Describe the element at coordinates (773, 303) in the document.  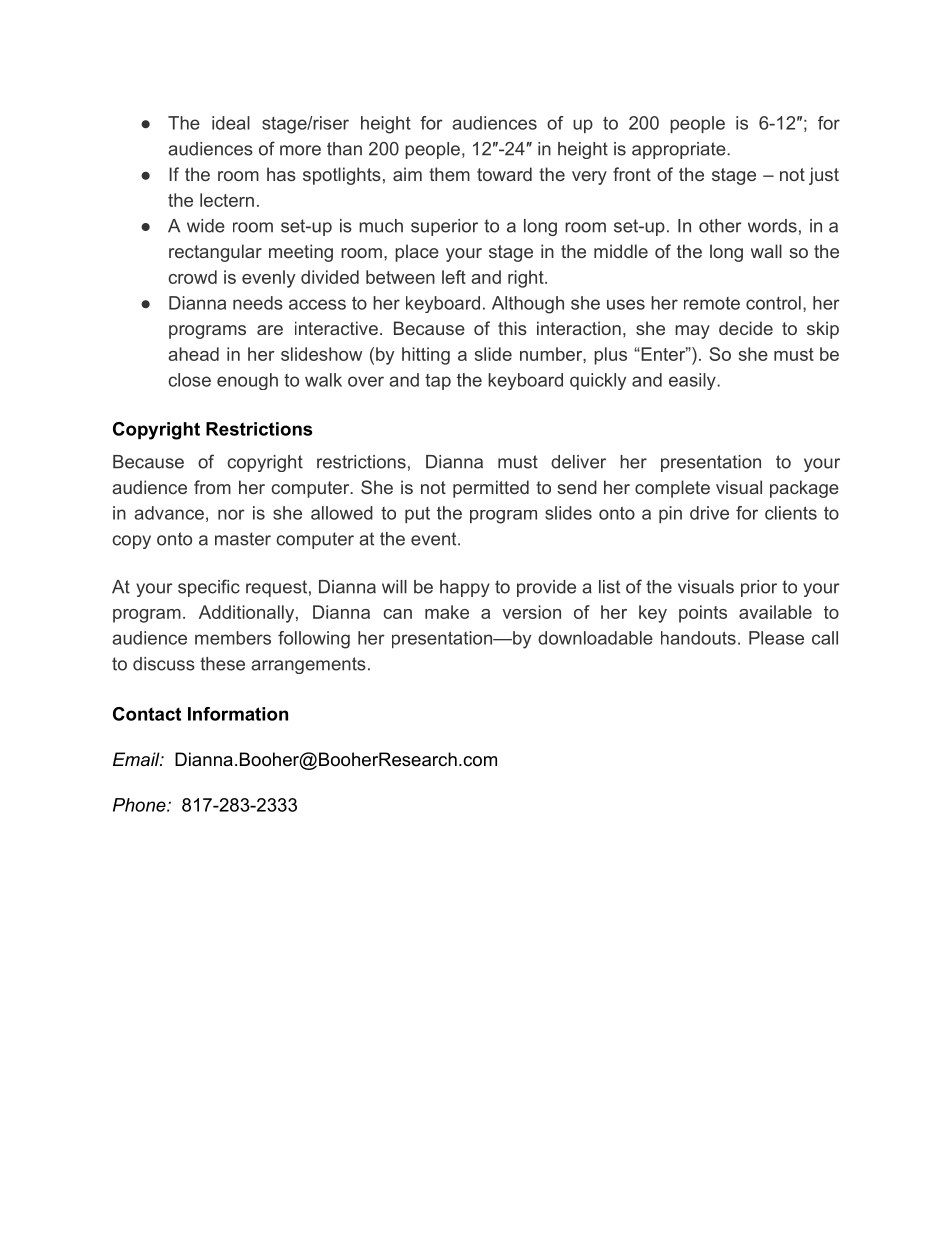
I see `control` at that location.
